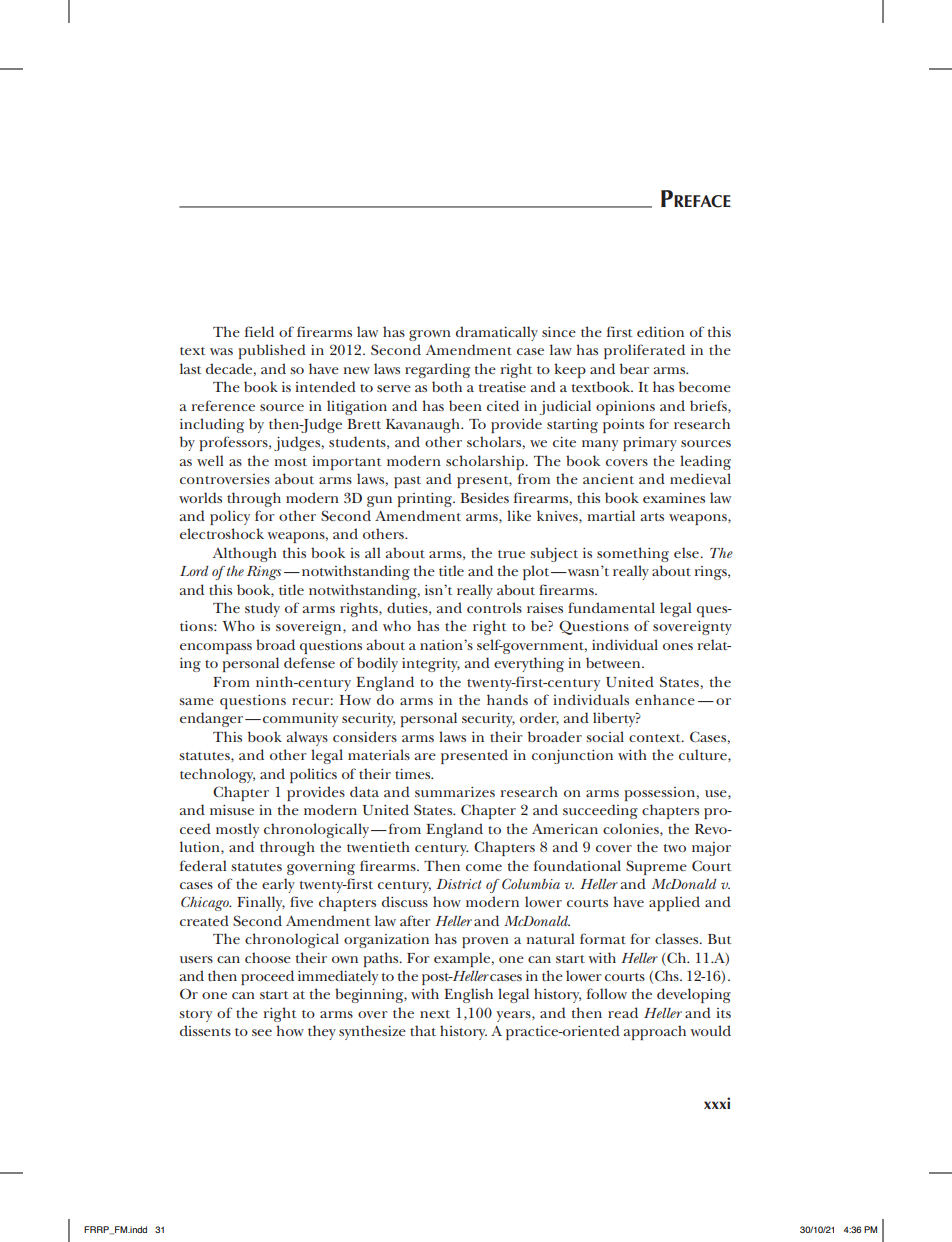  Describe the element at coordinates (437, 370) in the page. I see `regarding` at that location.
